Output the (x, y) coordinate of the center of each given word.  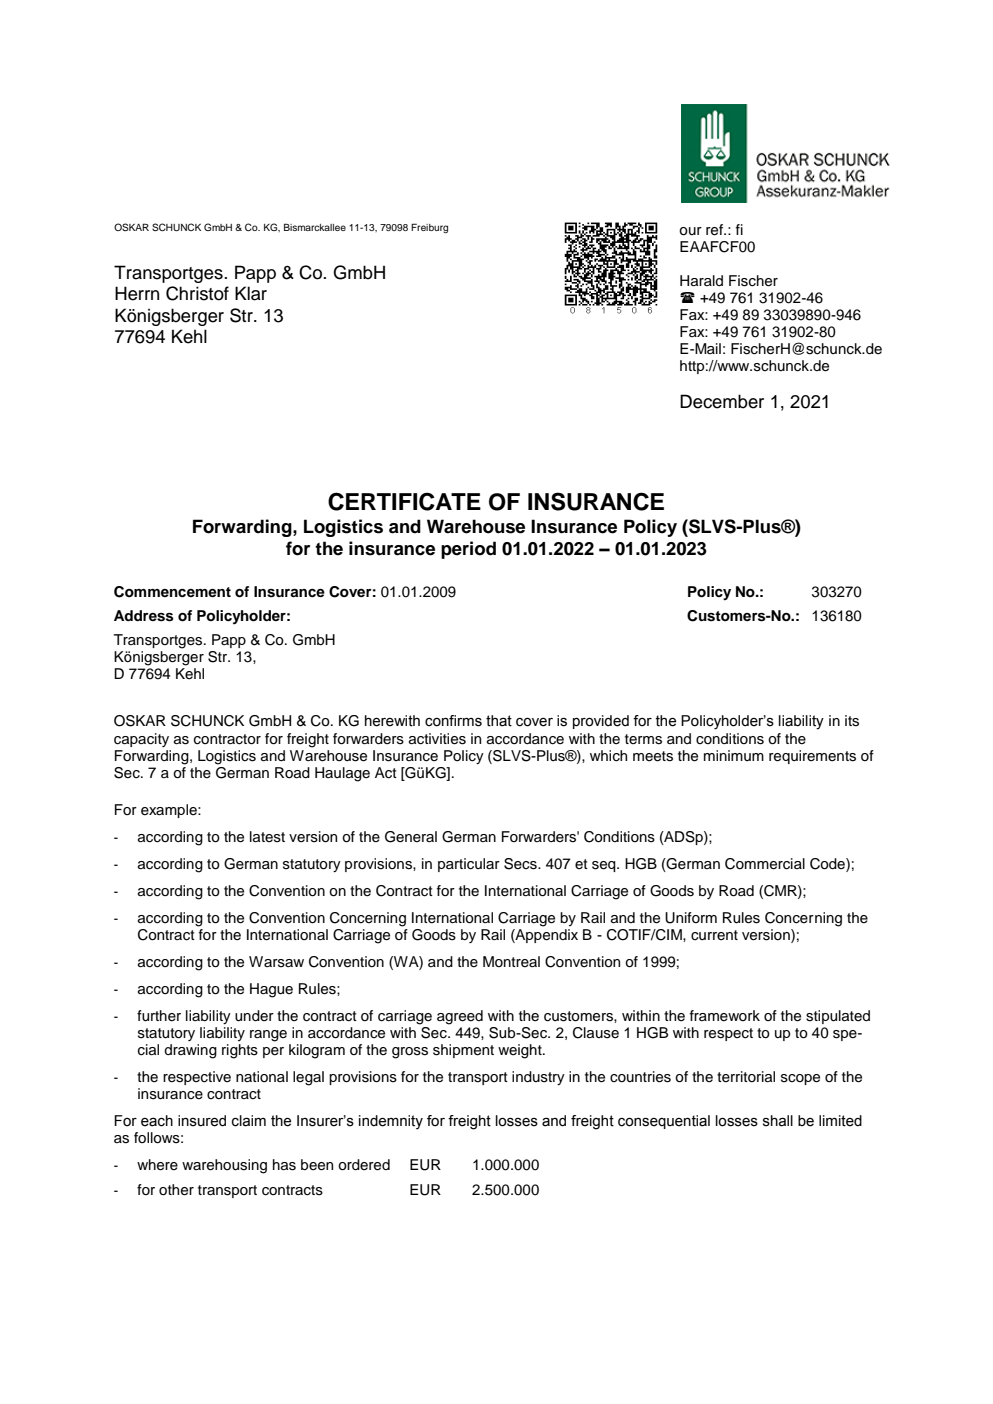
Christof (197, 293)
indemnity (391, 1122)
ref (715, 230)
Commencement (172, 592)
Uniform (691, 918)
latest (267, 837)
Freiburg (429, 228)
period (468, 550)
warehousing (224, 1166)
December (722, 401)
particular (469, 865)
